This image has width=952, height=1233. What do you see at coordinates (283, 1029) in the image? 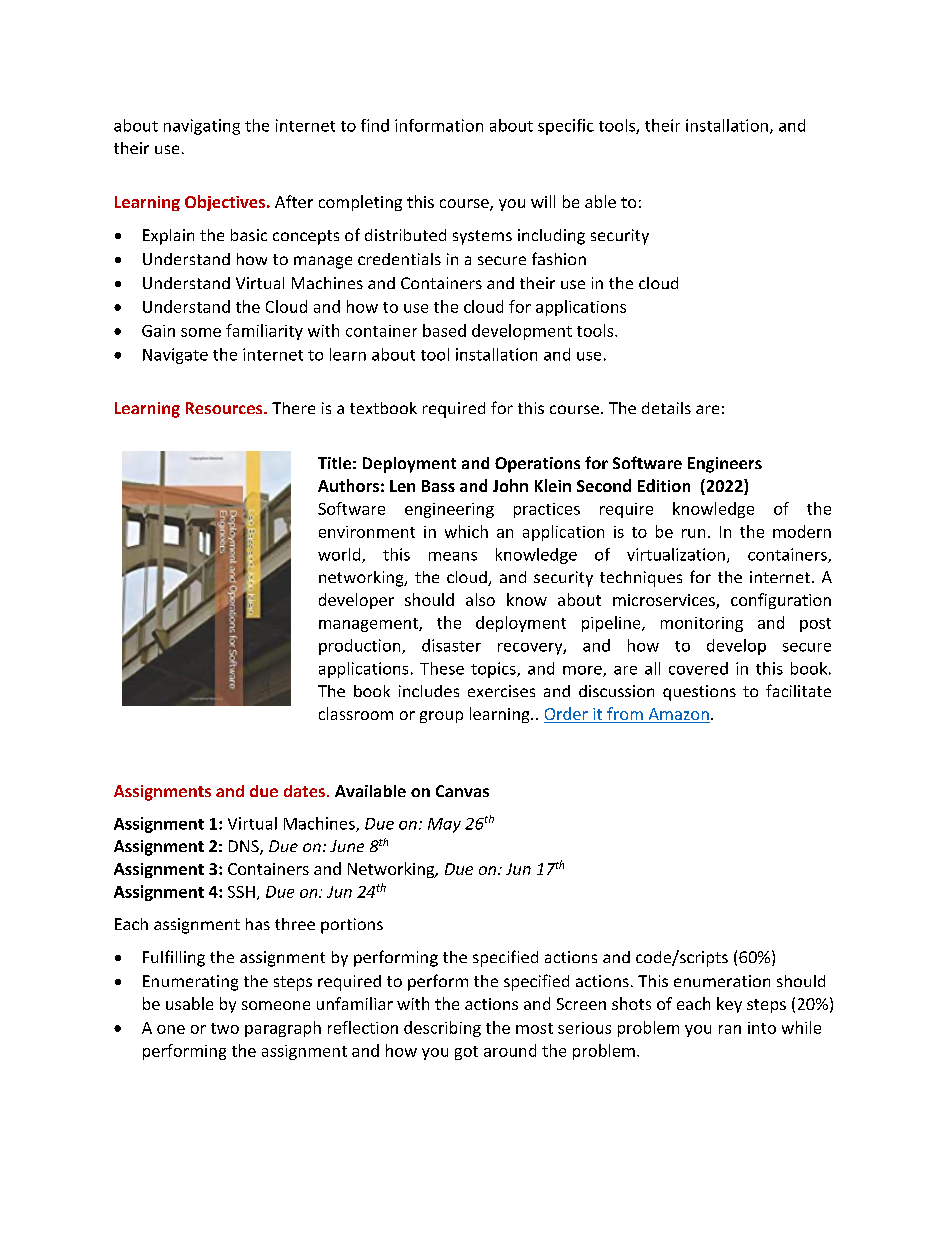
I see `paragraph` at bounding box center [283, 1029].
